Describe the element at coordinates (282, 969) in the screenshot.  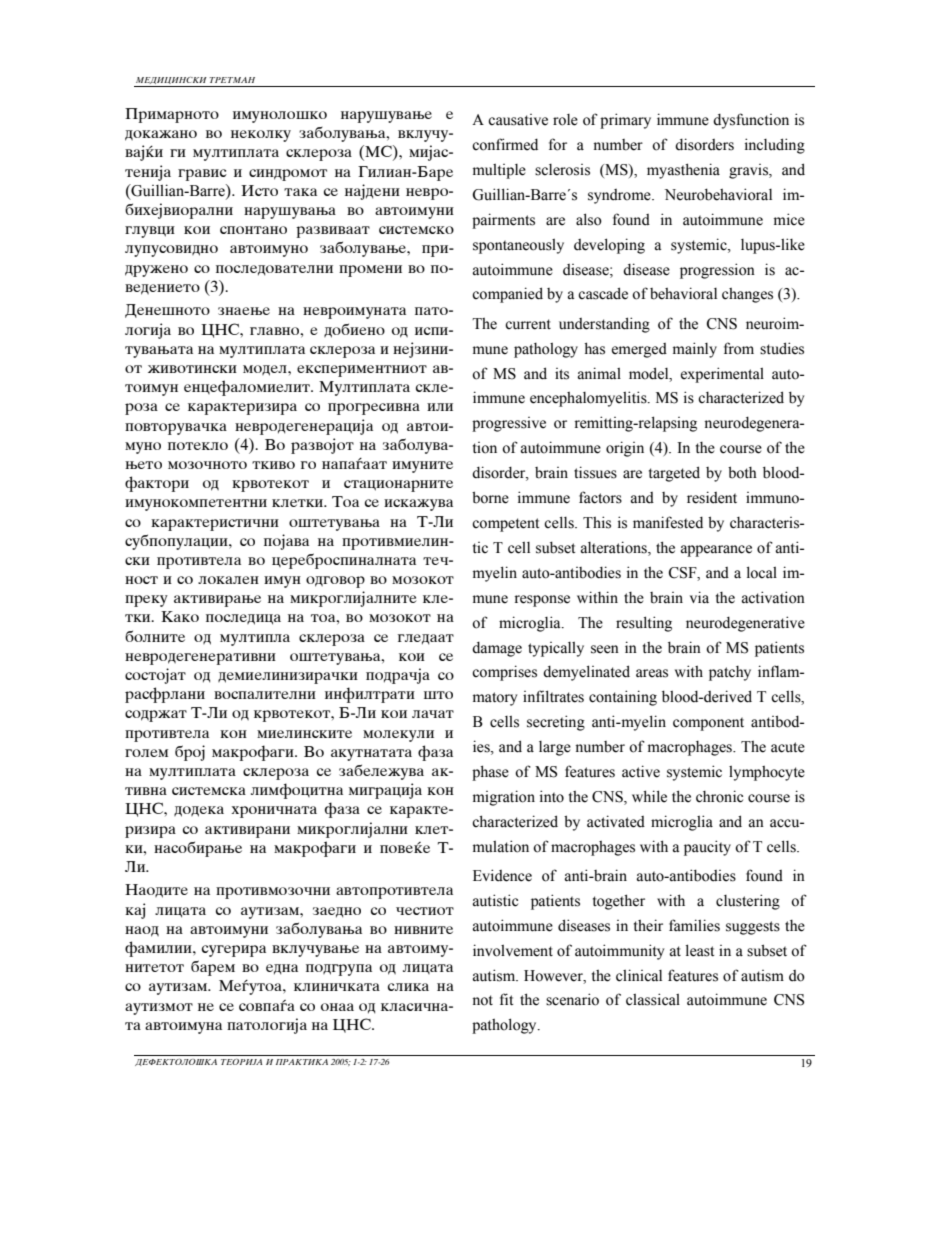
I see `edna` at that location.
